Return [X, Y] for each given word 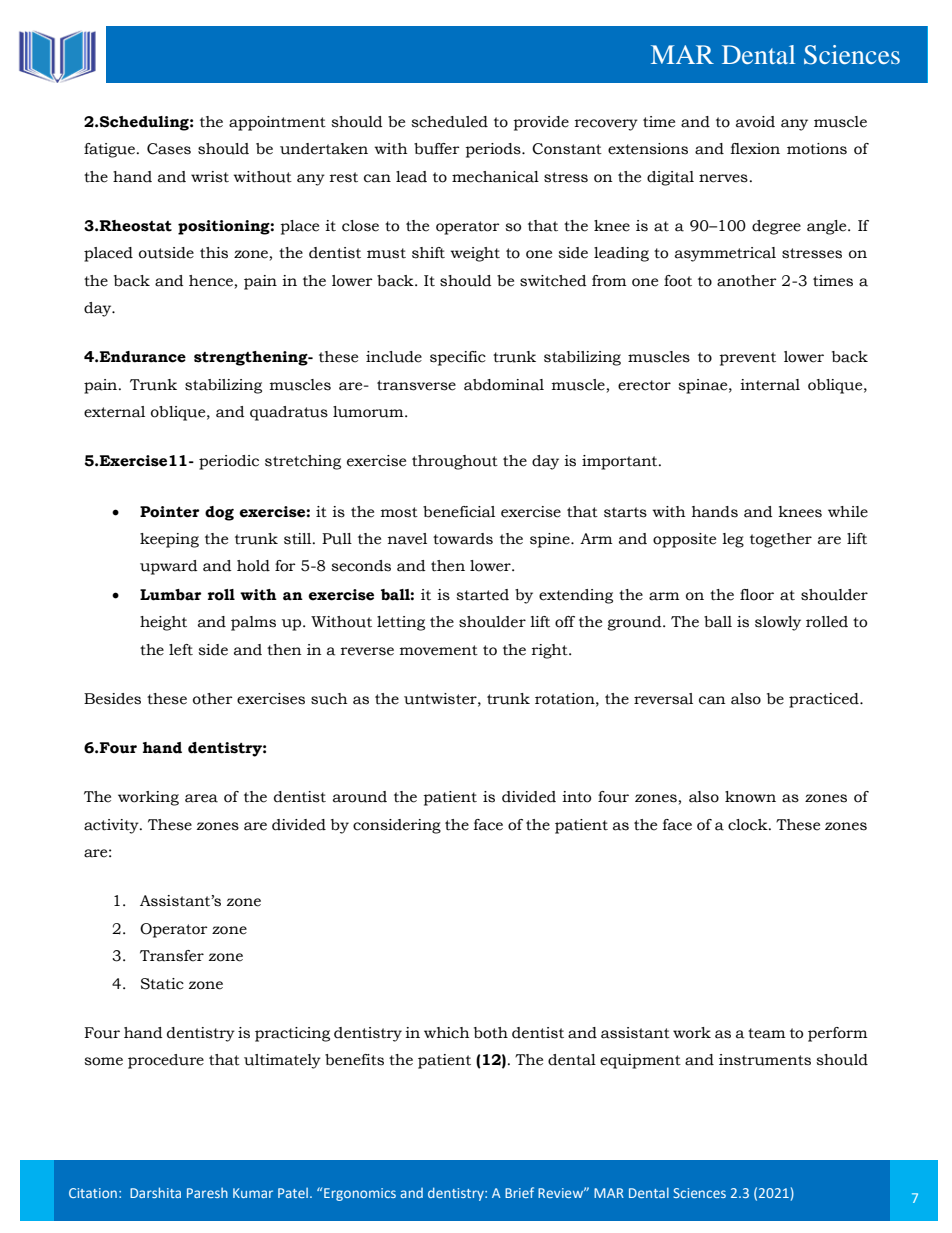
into [576, 797]
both [491, 1033]
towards [463, 539]
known [750, 797]
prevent [747, 359]
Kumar [253, 1193]
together [781, 540]
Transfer [172, 956]
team [767, 1033]
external [114, 412]
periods [494, 150]
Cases [169, 149]
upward [169, 567]
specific [458, 358]
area [201, 798]
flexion [755, 149]
